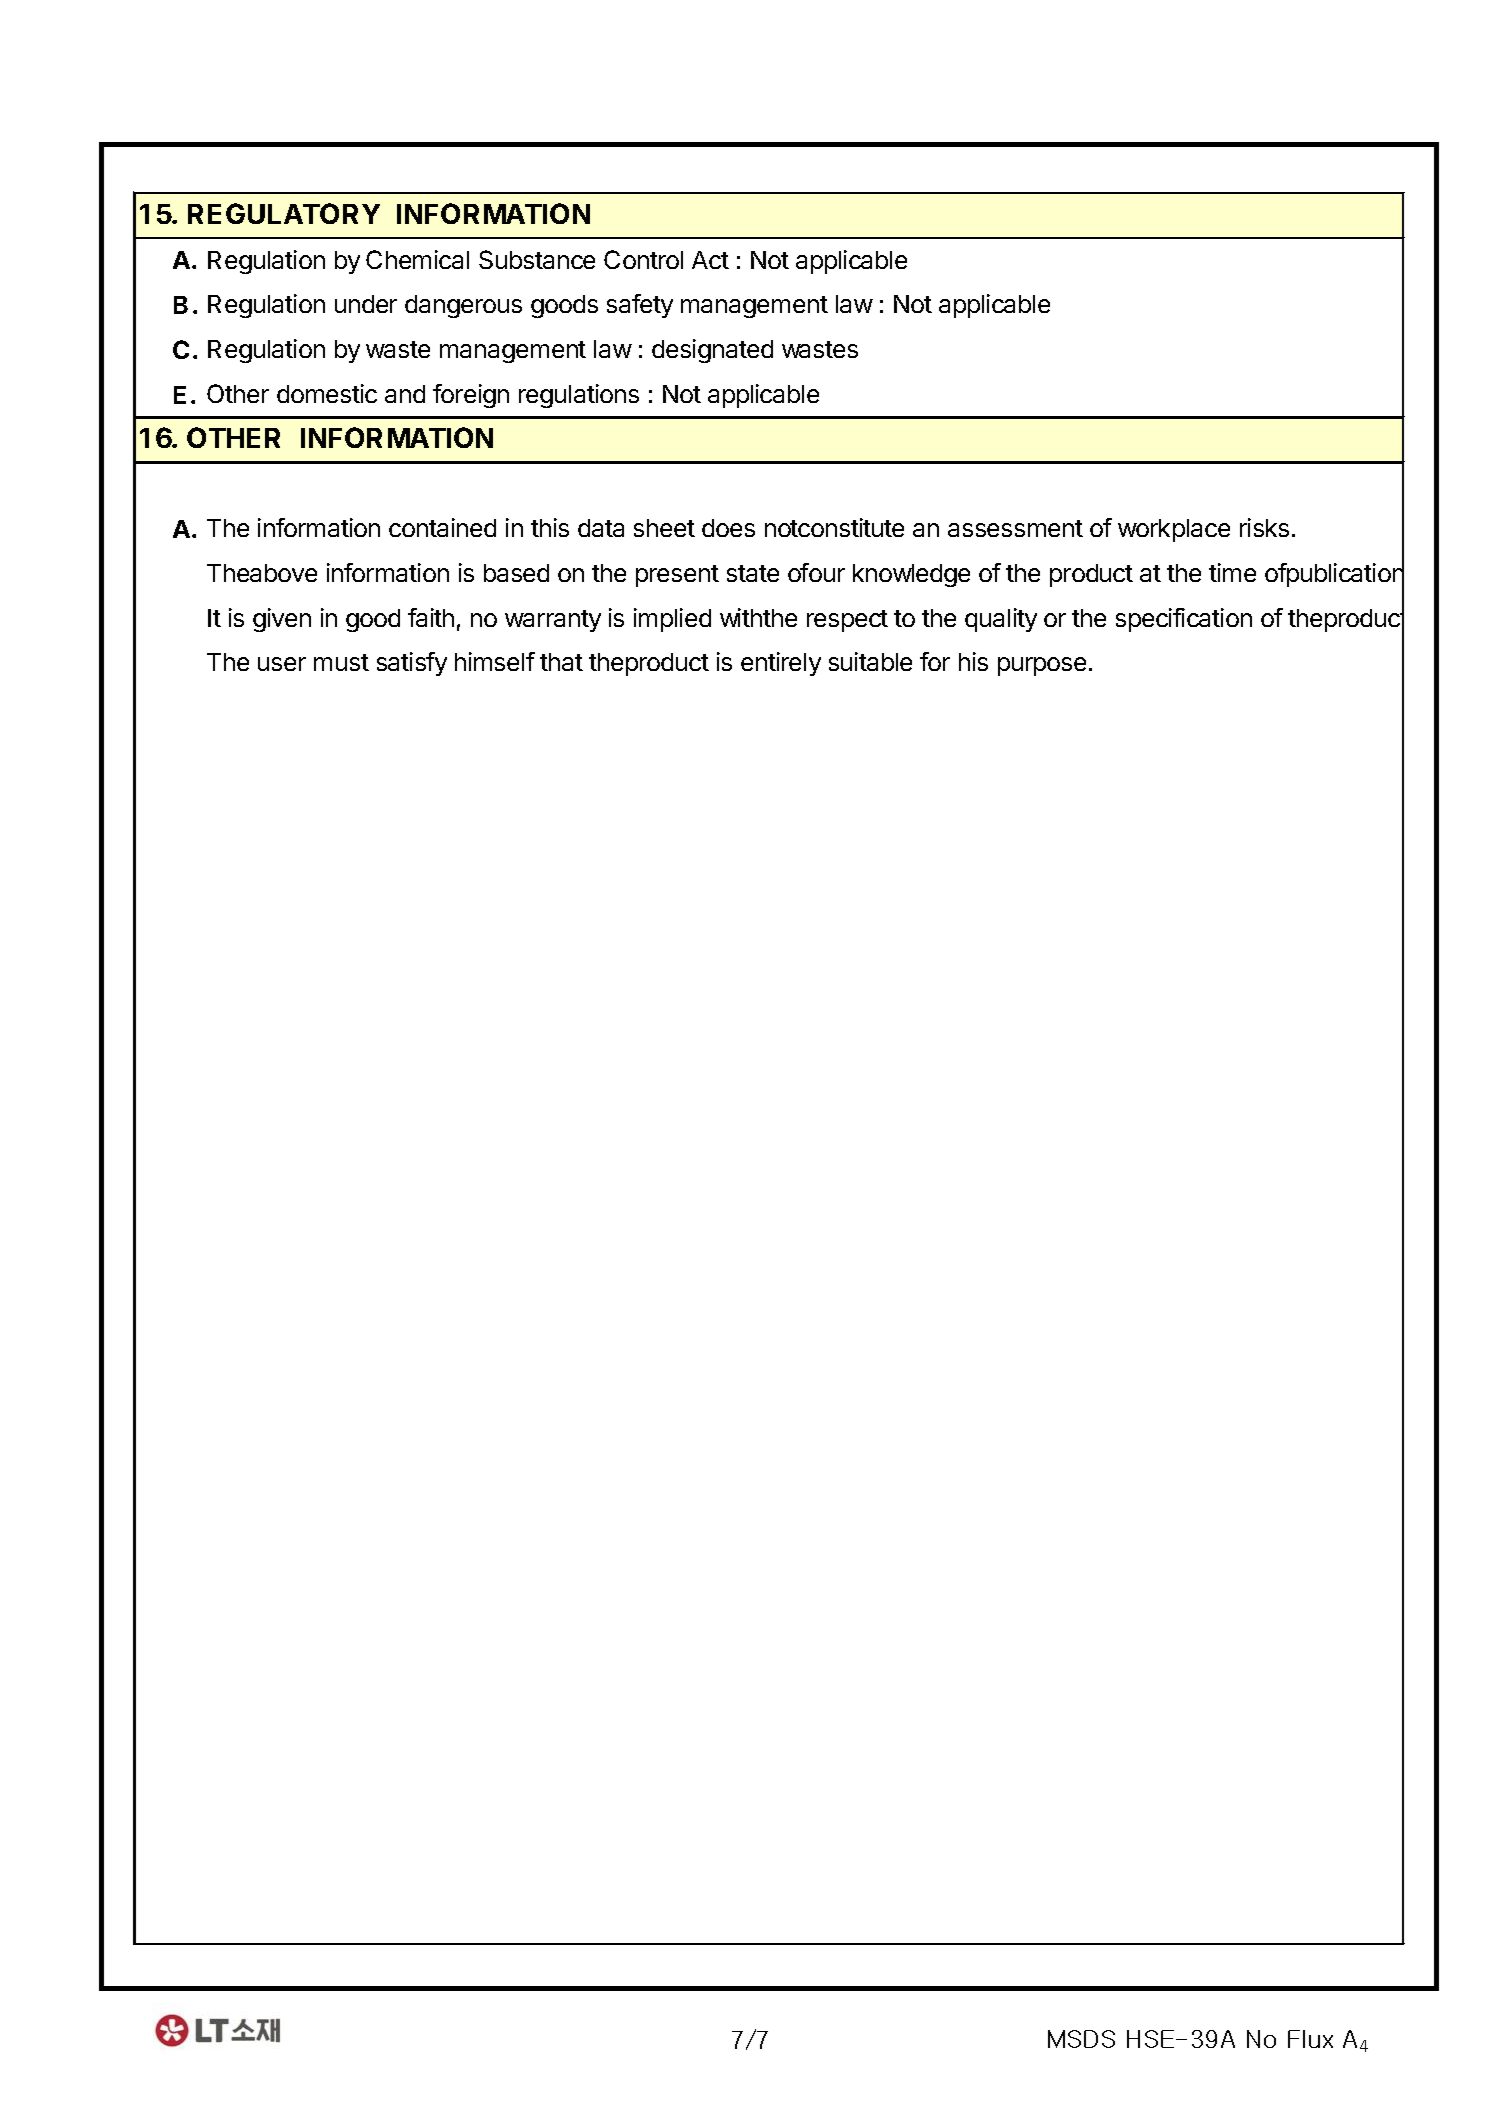 Image resolution: width=1505 pixels, height=2128 pixels. I want to click on MSDS, so click(1081, 2039).
